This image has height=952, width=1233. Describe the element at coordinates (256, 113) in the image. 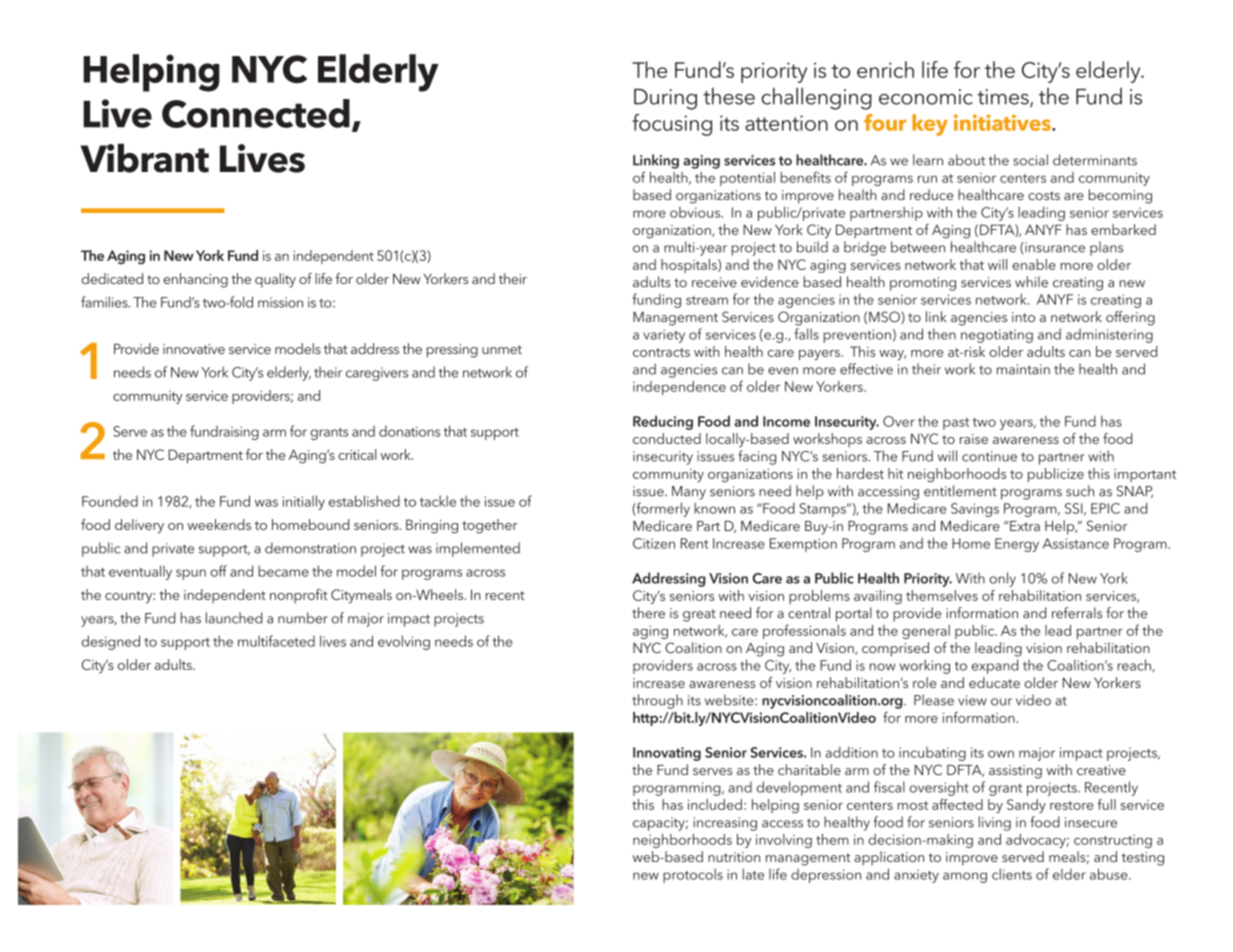

I see `Connected` at that location.
